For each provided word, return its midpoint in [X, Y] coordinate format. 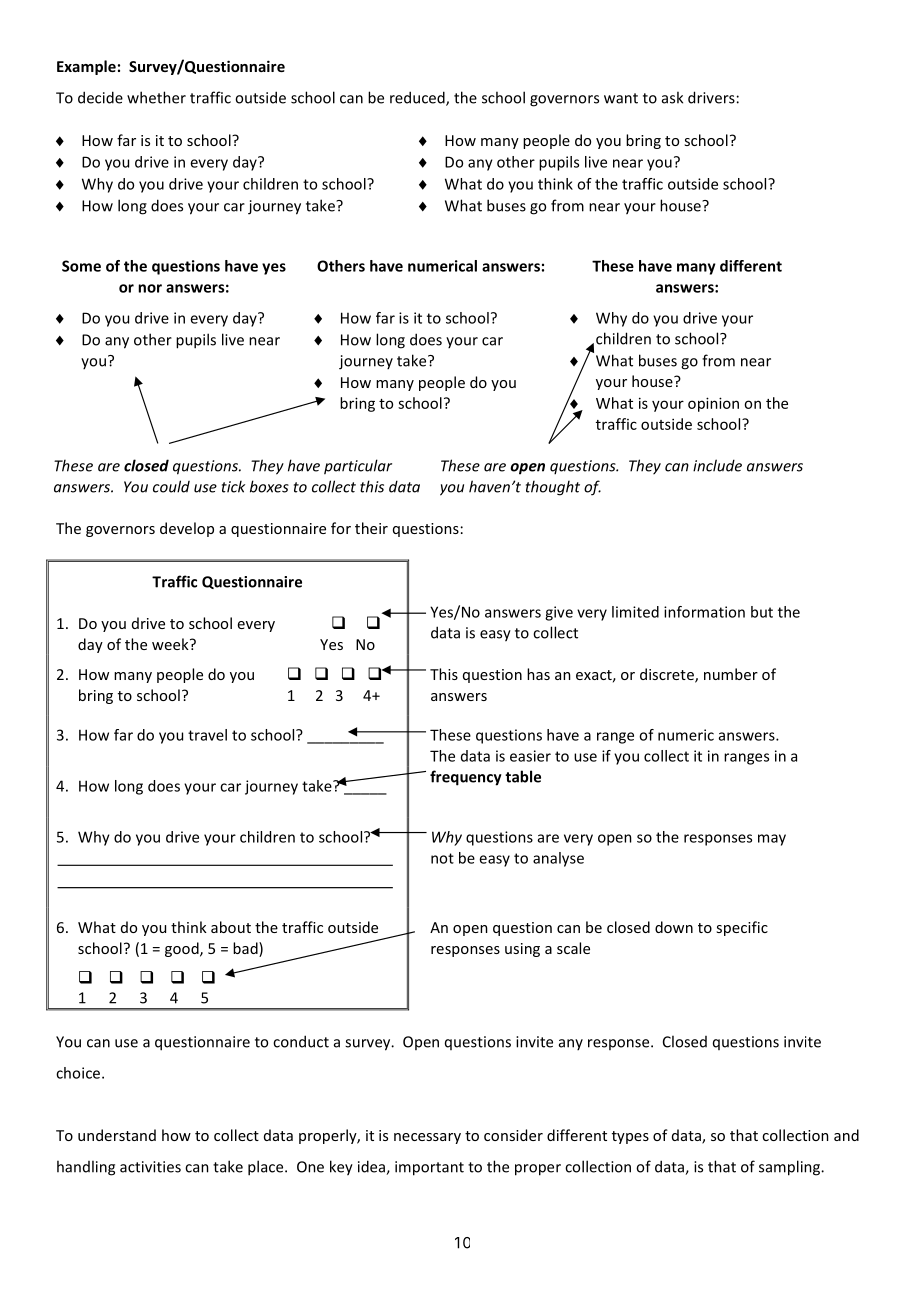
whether [156, 97]
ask [672, 97]
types [630, 1137]
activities [150, 1167]
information [704, 612]
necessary [427, 1138]
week [171, 644]
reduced [418, 98]
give [559, 613]
